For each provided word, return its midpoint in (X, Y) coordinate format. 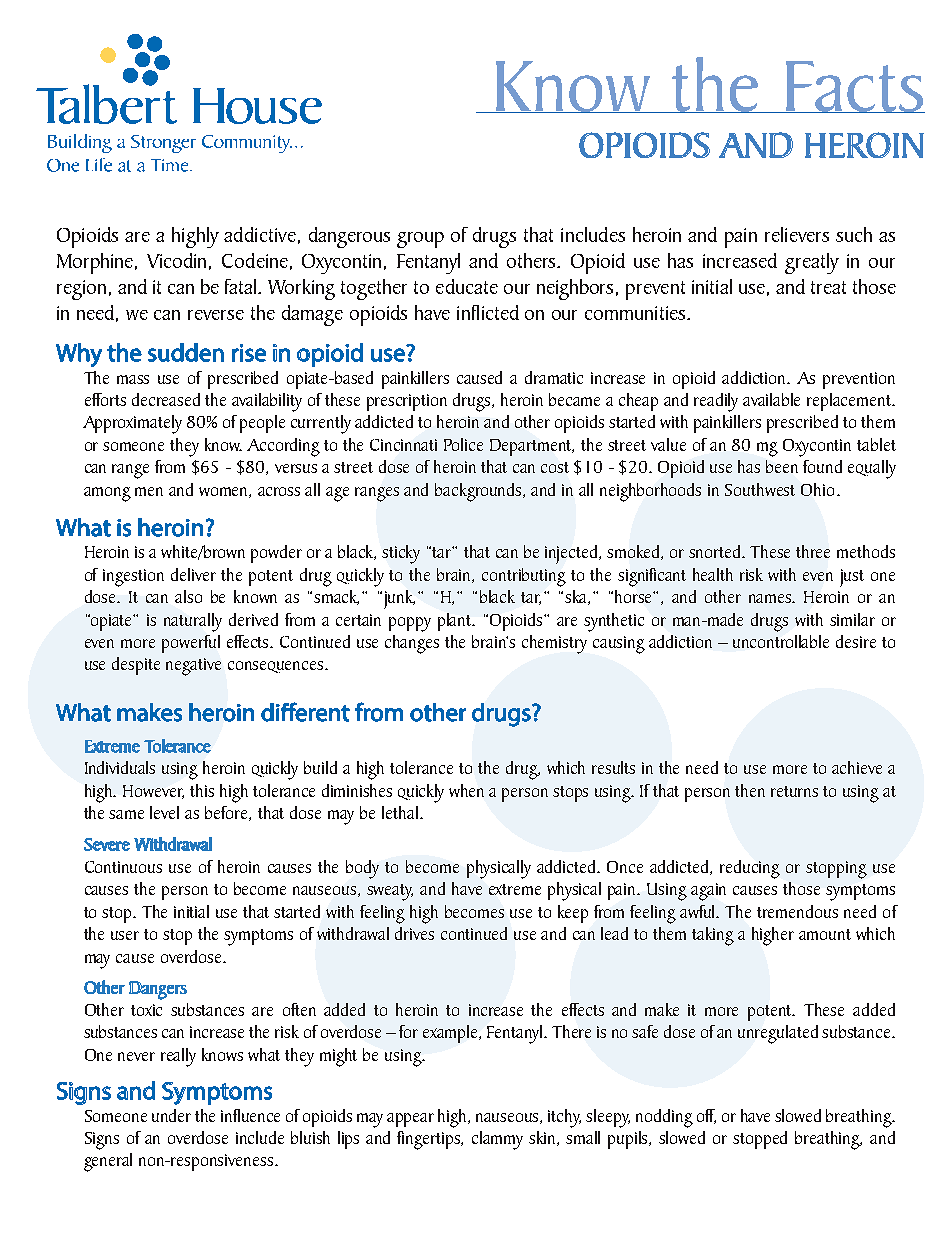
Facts (854, 87)
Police (463, 444)
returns (794, 791)
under (171, 1115)
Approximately (132, 424)
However (153, 792)
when (466, 790)
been (782, 466)
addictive (260, 234)
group (420, 240)
